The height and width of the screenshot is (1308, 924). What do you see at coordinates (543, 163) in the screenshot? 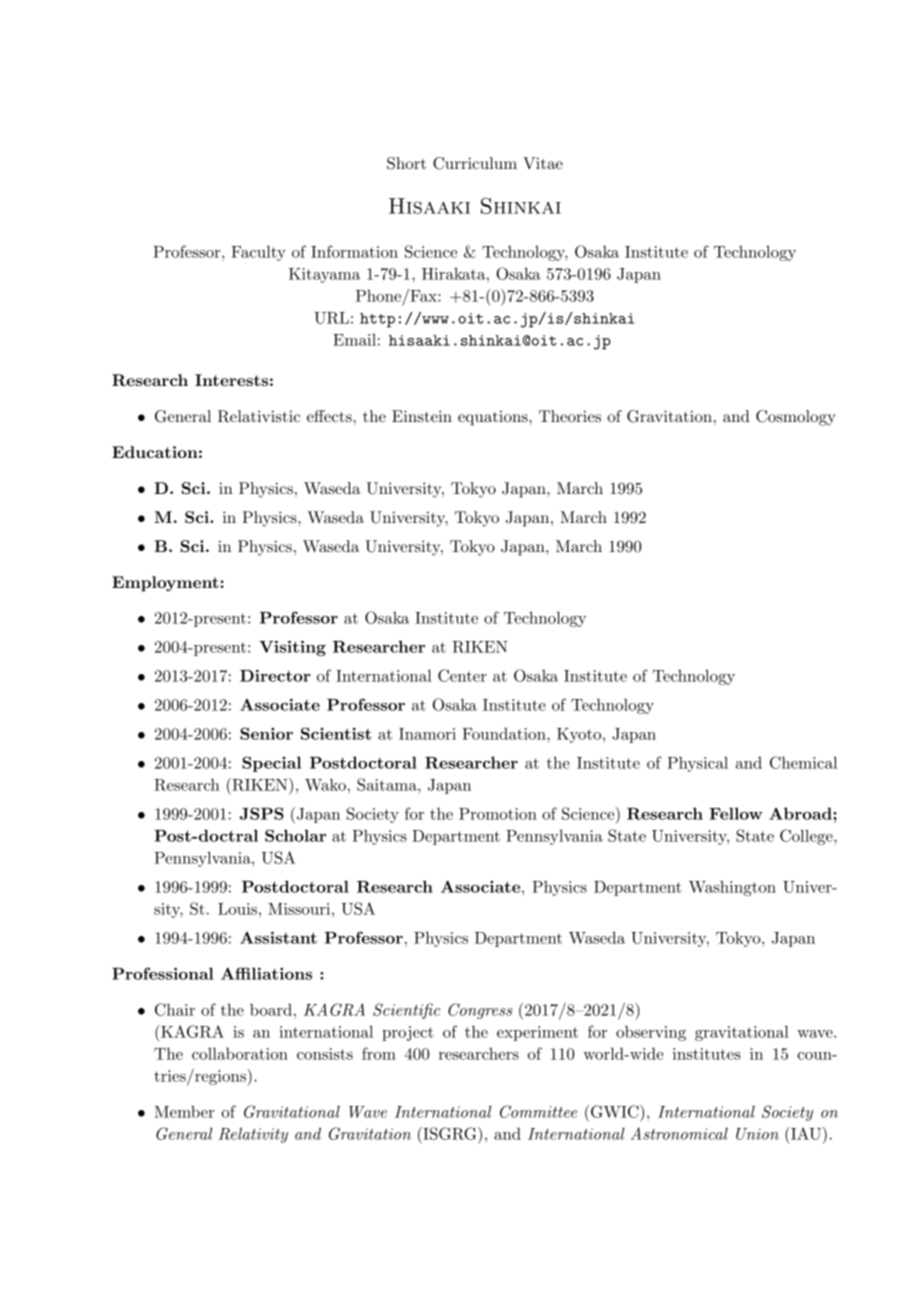
I see `Vitae` at bounding box center [543, 163].
